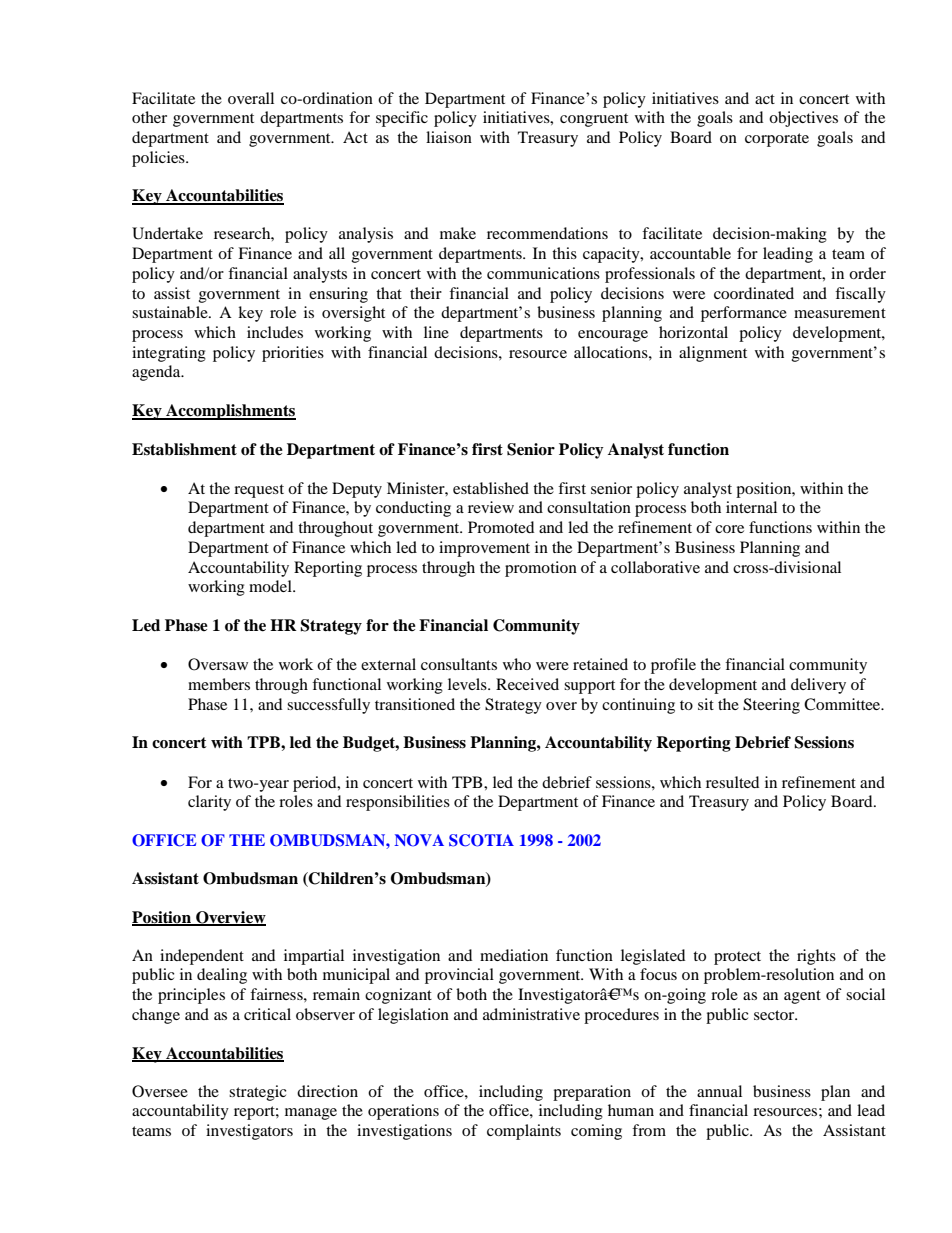 The width and height of the screenshot is (952, 1233). Describe the element at coordinates (732, 782) in the screenshot. I see `resulted` at that location.
